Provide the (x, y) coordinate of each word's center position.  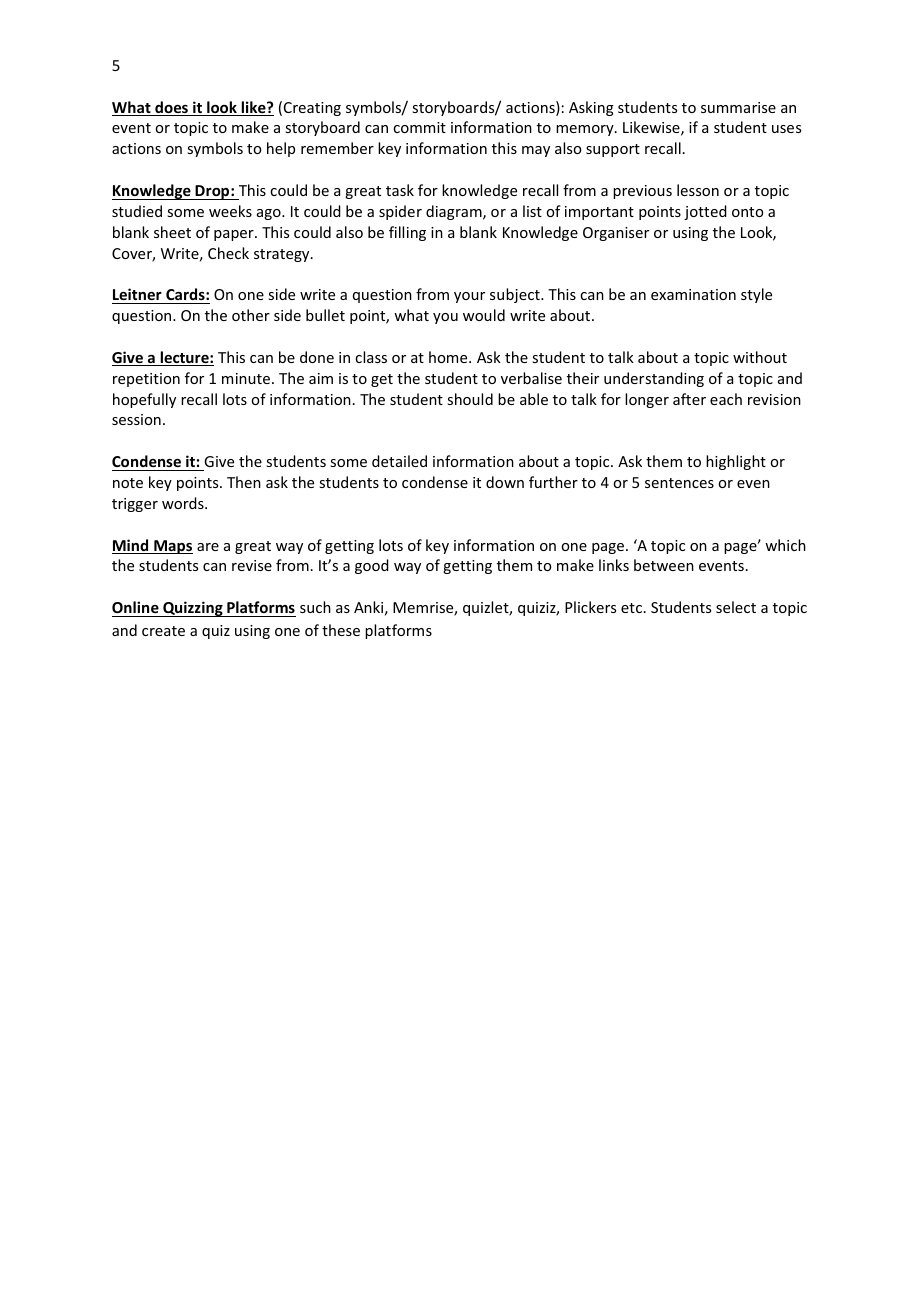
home (449, 357)
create (163, 631)
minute (246, 378)
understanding (654, 379)
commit (419, 127)
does (171, 108)
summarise (738, 107)
